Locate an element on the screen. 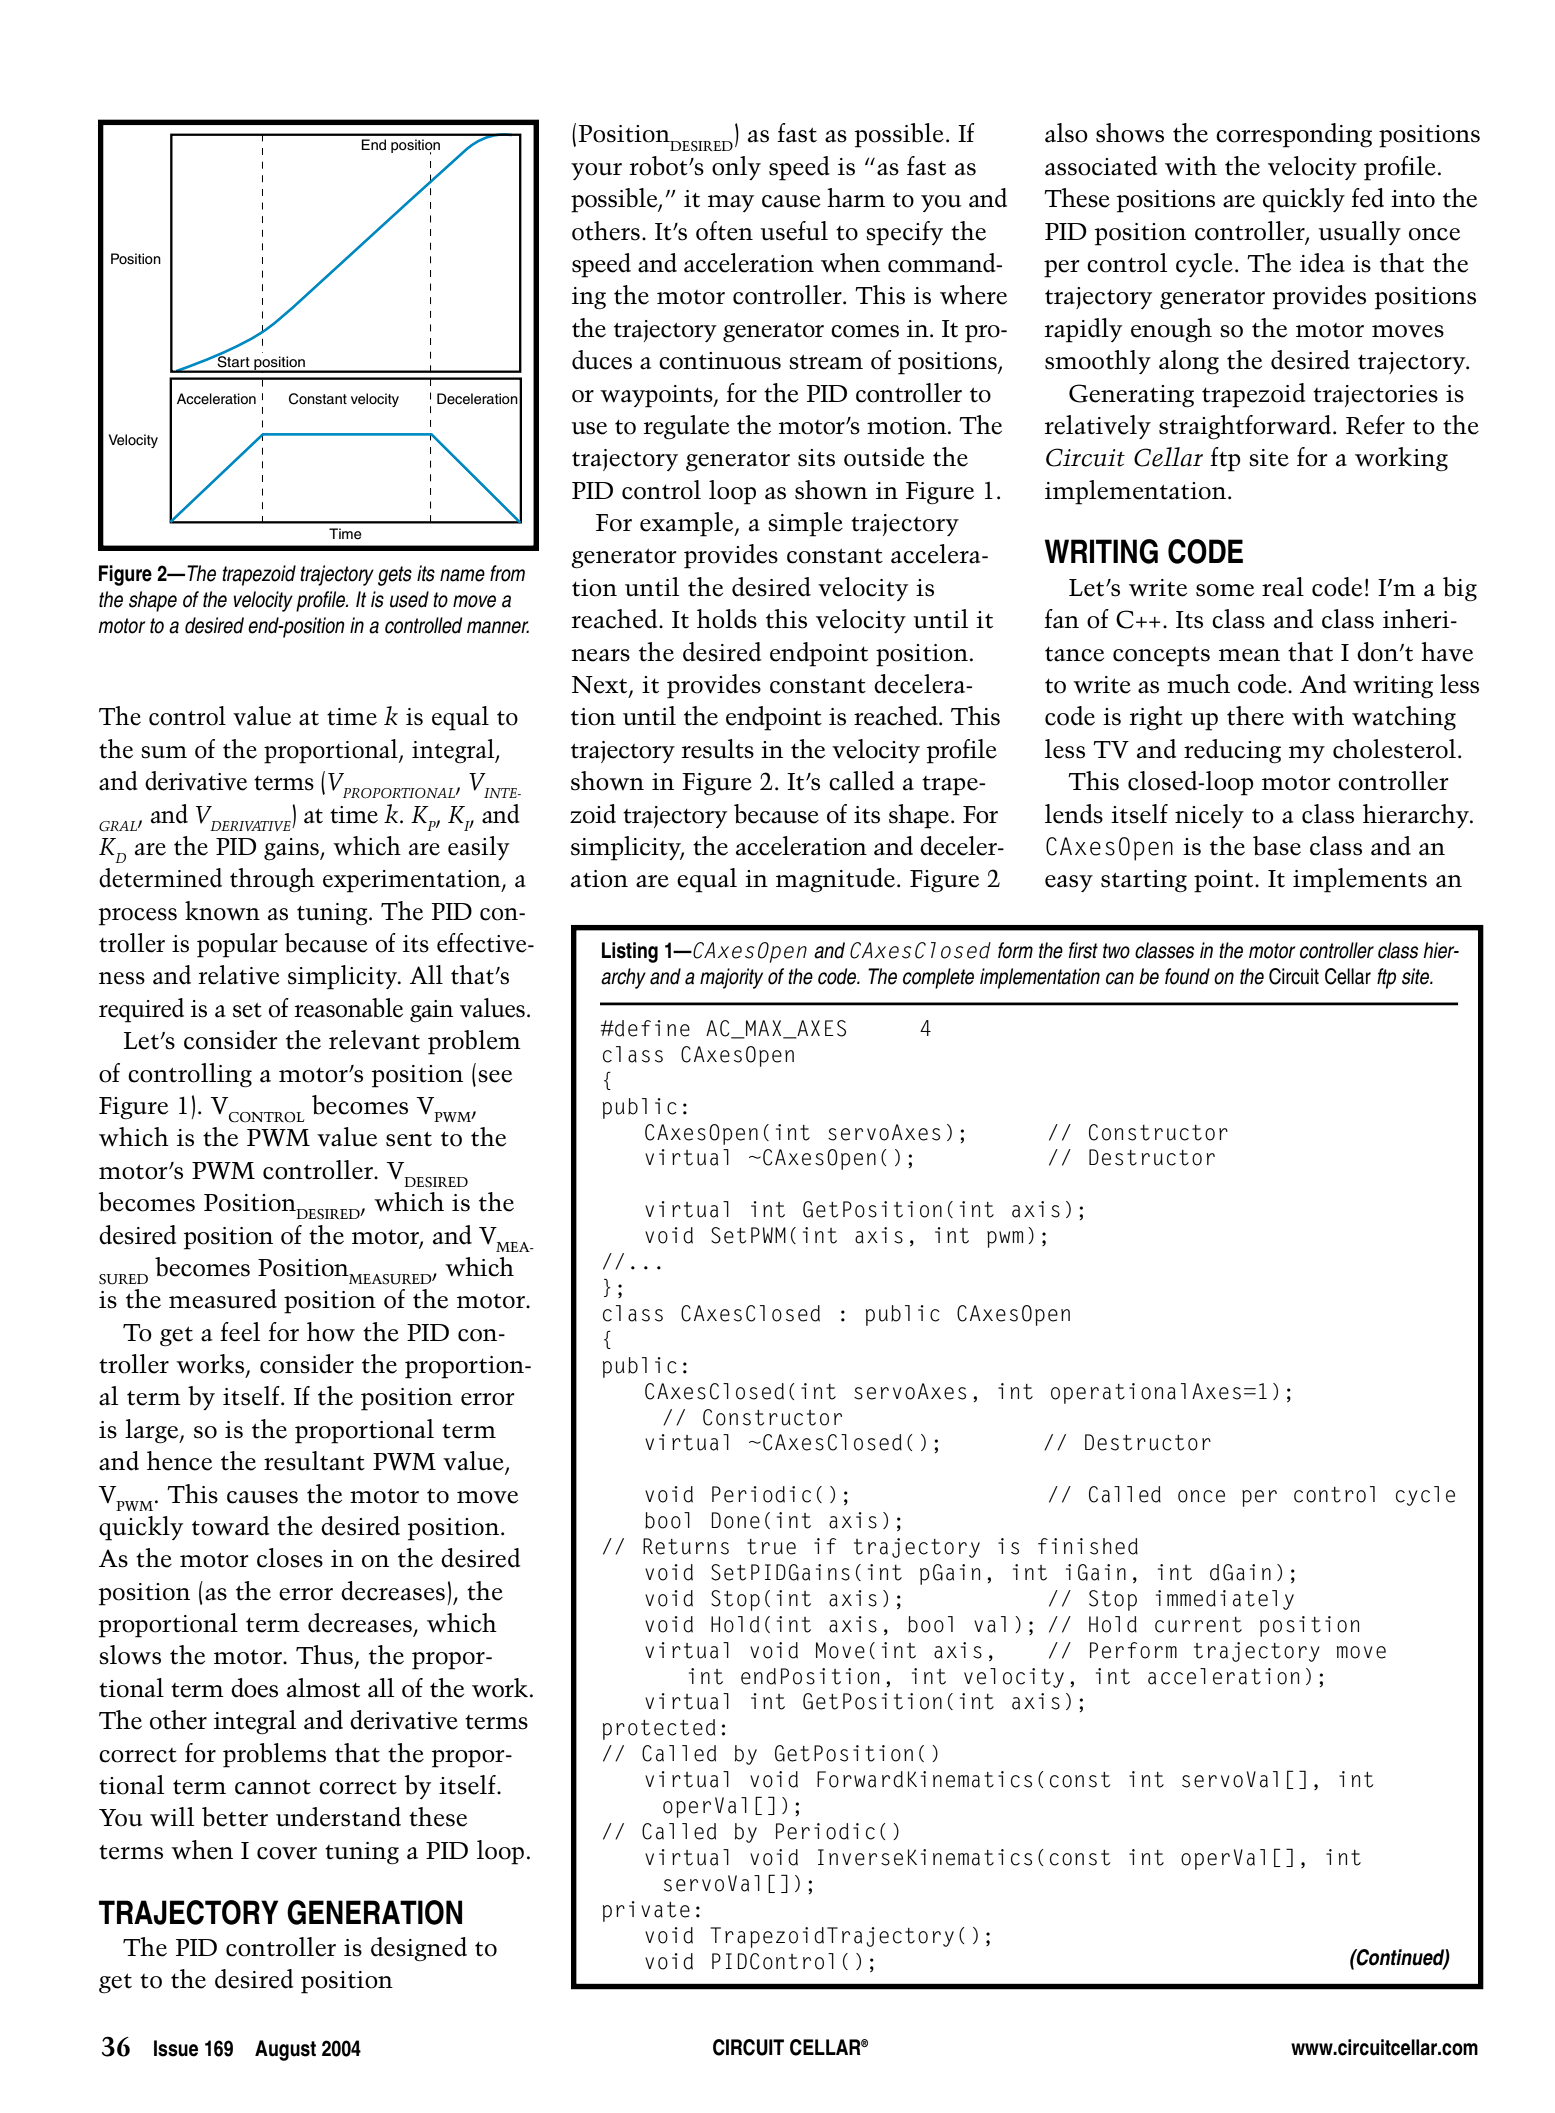 This screenshot has width=1555, height=2113. define is located at coordinates (651, 1028).
